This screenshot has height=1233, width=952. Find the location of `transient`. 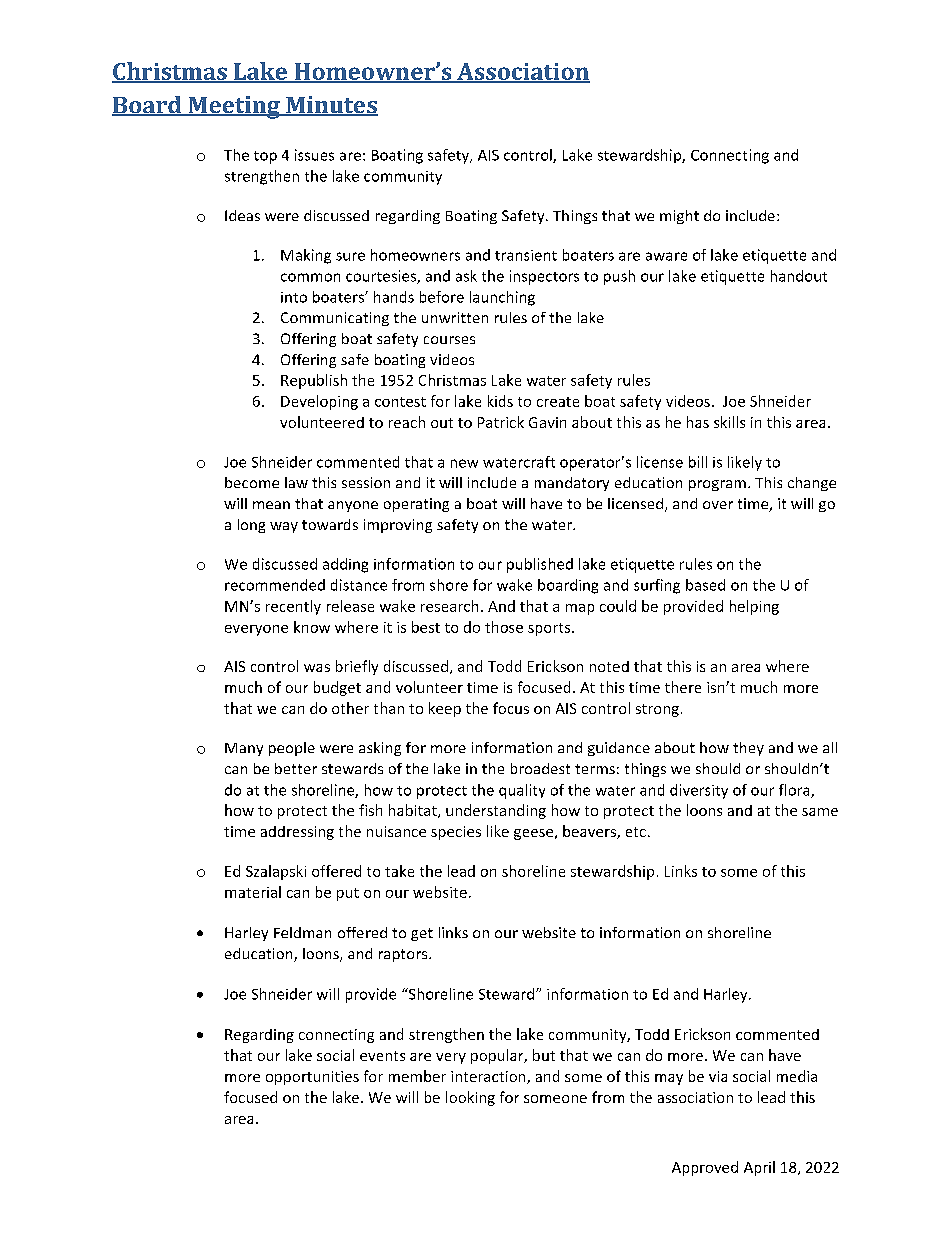

transient is located at coordinates (526, 255).
